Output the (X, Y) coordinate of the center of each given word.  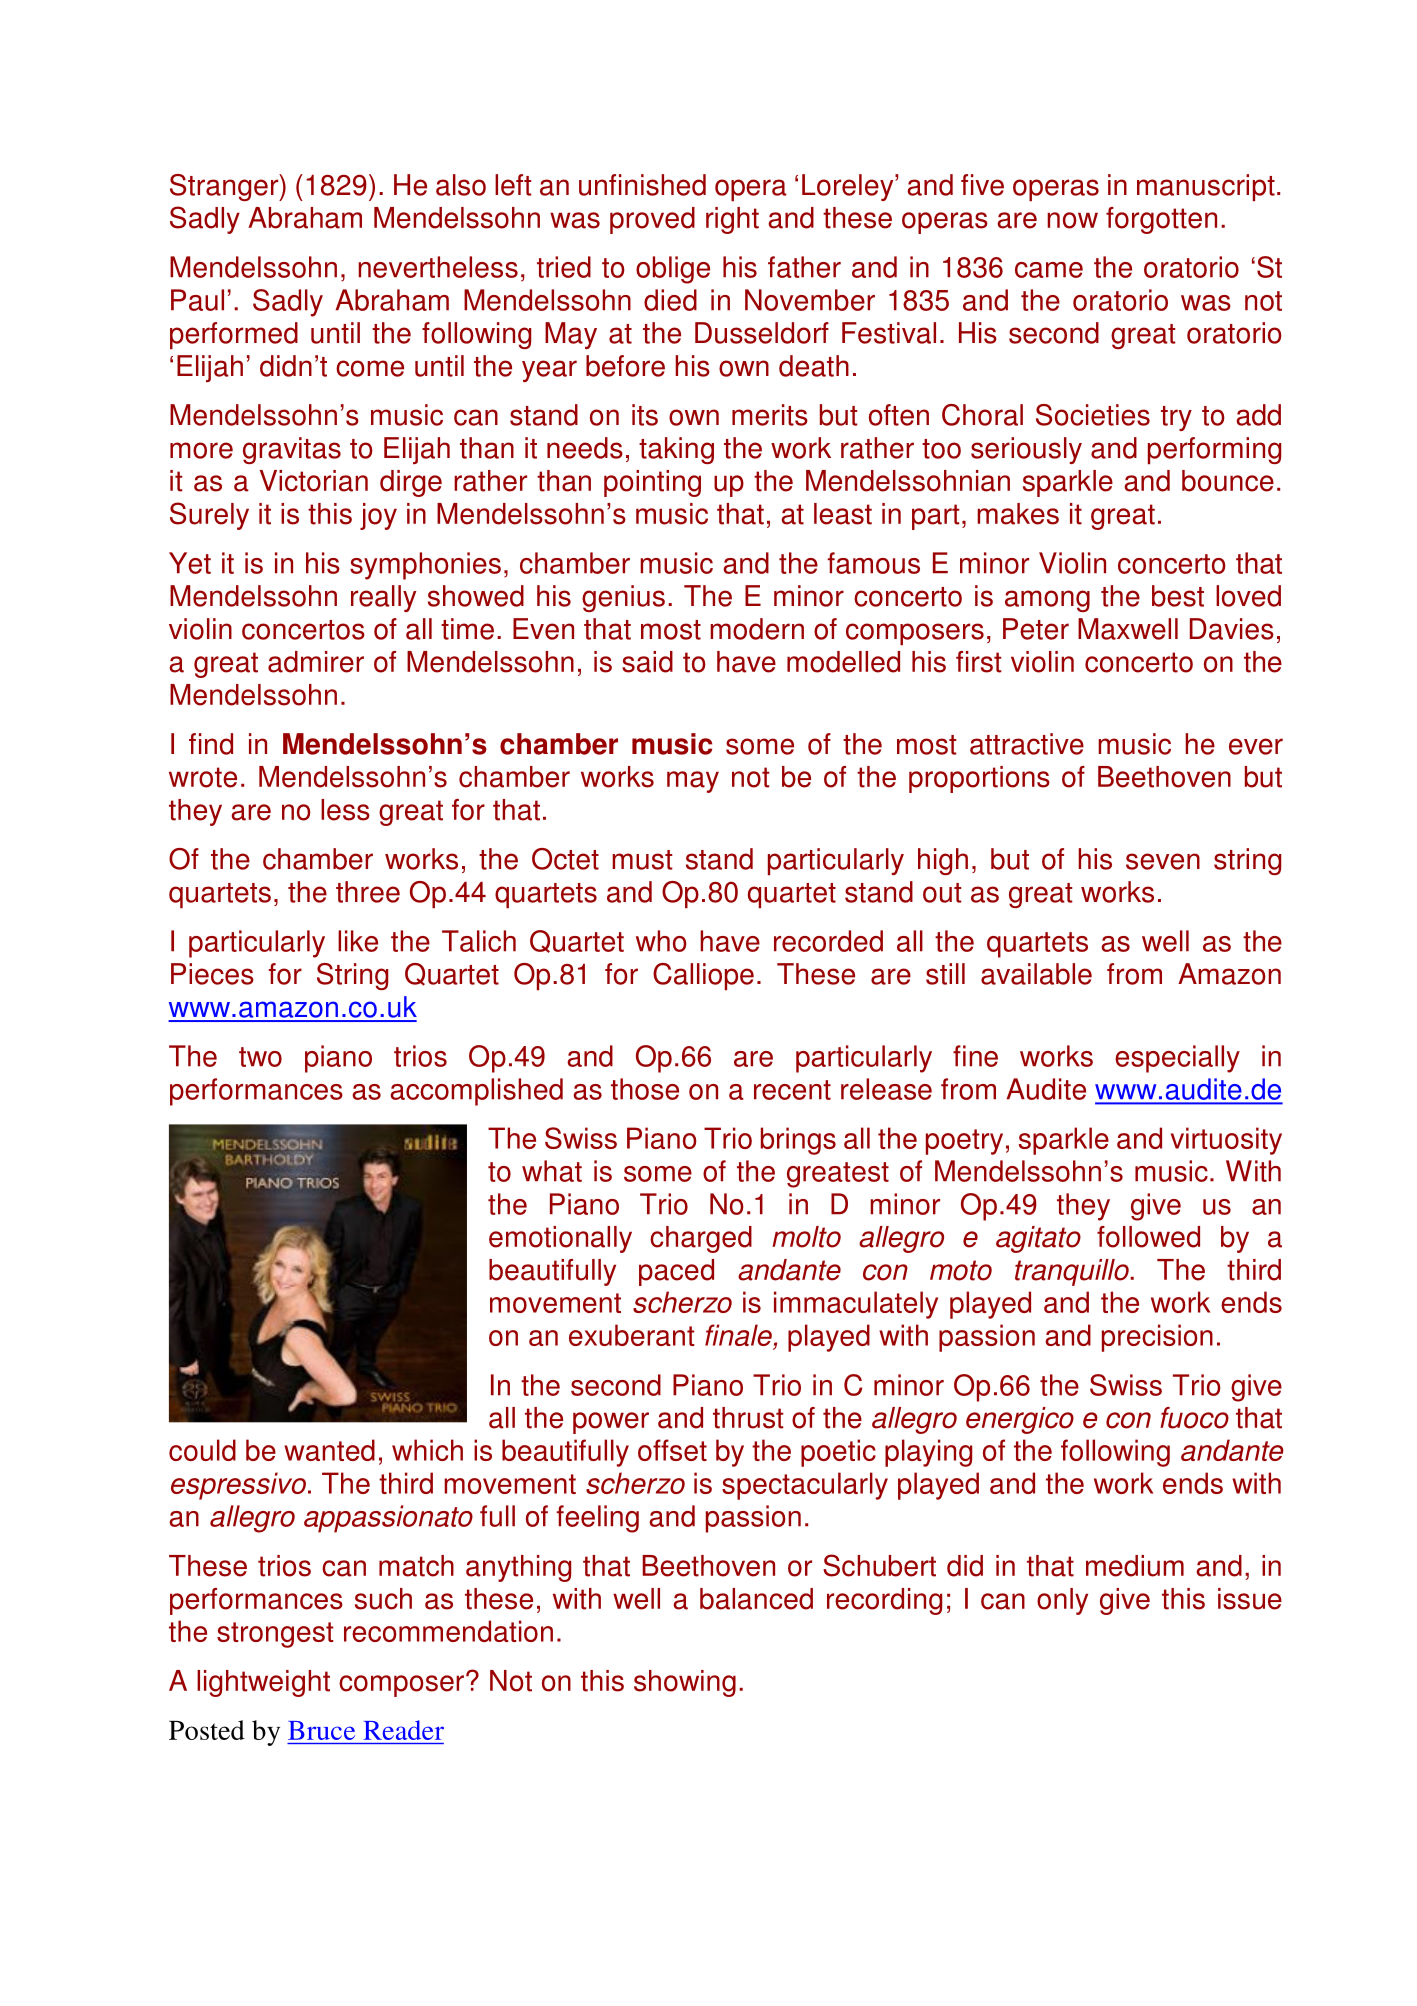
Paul (197, 300)
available (1036, 974)
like (358, 941)
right (732, 220)
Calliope (703, 976)
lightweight (263, 1683)
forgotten (1161, 220)
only (1062, 1601)
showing (685, 1683)
